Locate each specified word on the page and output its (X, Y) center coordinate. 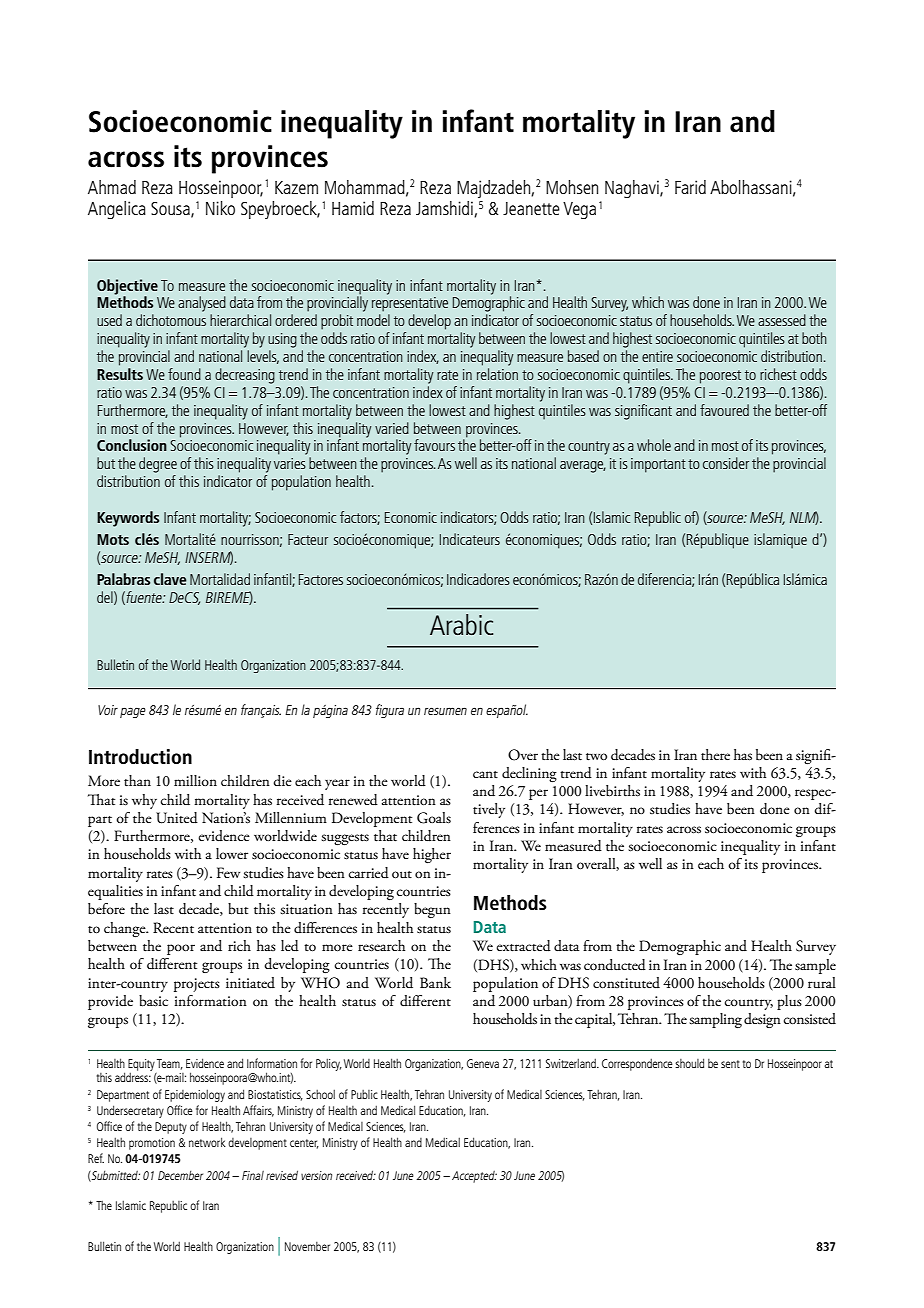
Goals (434, 818)
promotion (152, 1144)
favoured (724, 410)
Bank (435, 982)
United (177, 818)
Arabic (461, 624)
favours (434, 445)
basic (153, 1001)
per (538, 794)
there (715, 755)
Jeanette (531, 208)
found (184, 374)
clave (170, 579)
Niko (220, 208)
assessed (782, 320)
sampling (715, 1020)
